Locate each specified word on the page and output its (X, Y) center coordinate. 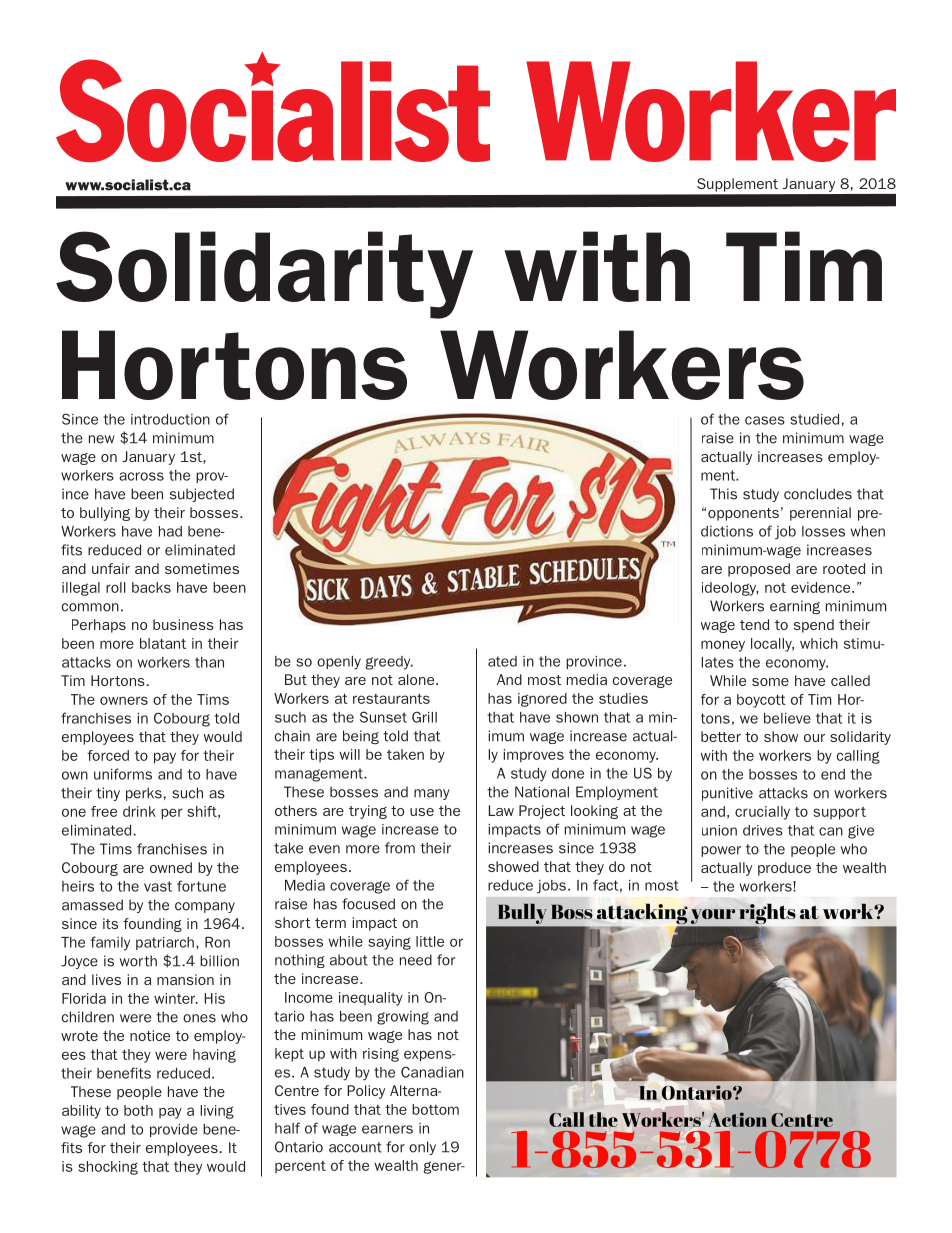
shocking (108, 1168)
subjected (202, 495)
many (432, 794)
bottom (435, 1109)
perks (144, 794)
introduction (170, 419)
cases (765, 420)
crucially (762, 813)
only (422, 1148)
